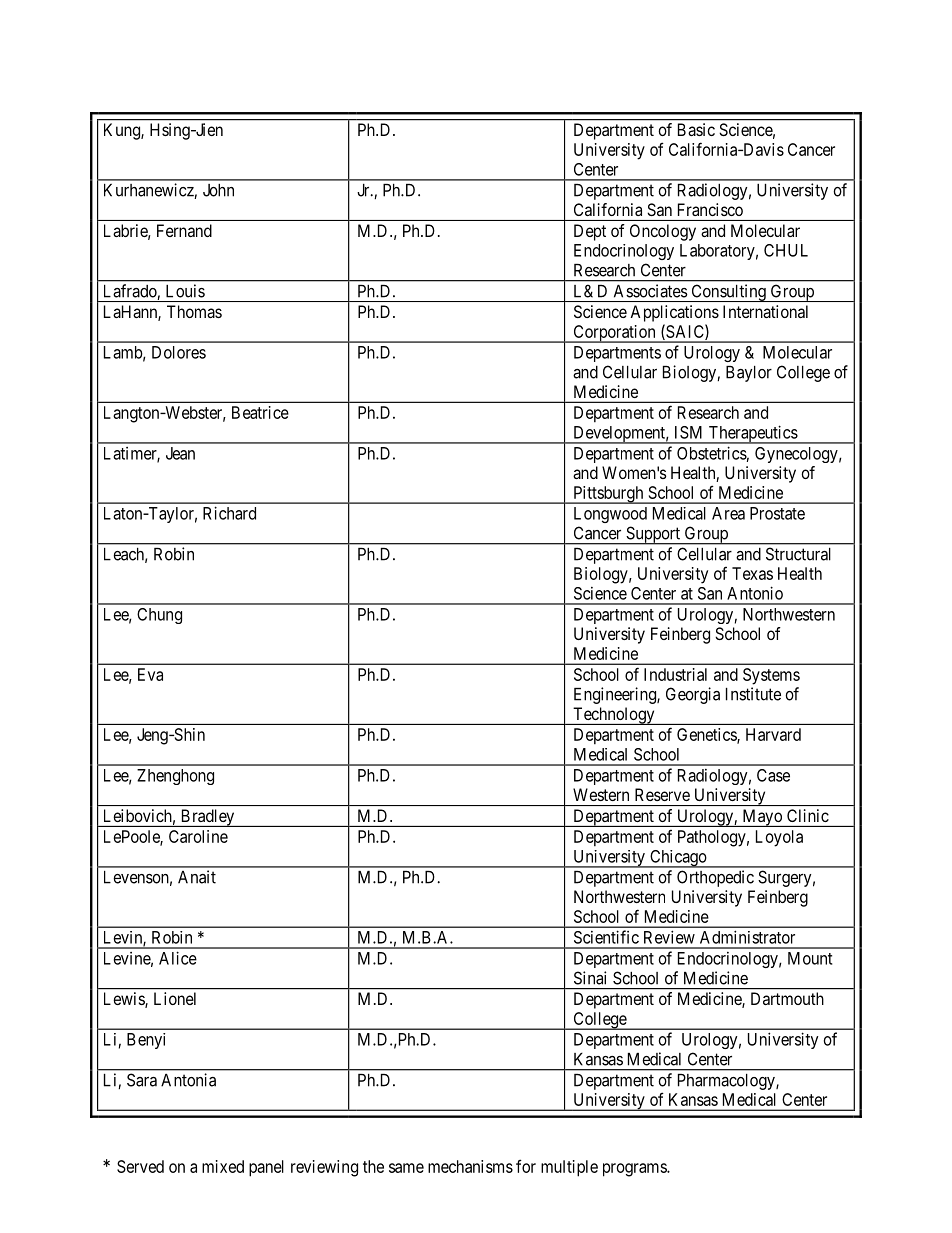 Image resolution: width=952 pixels, height=1233 pixels. I want to click on Area, so click(728, 513).
